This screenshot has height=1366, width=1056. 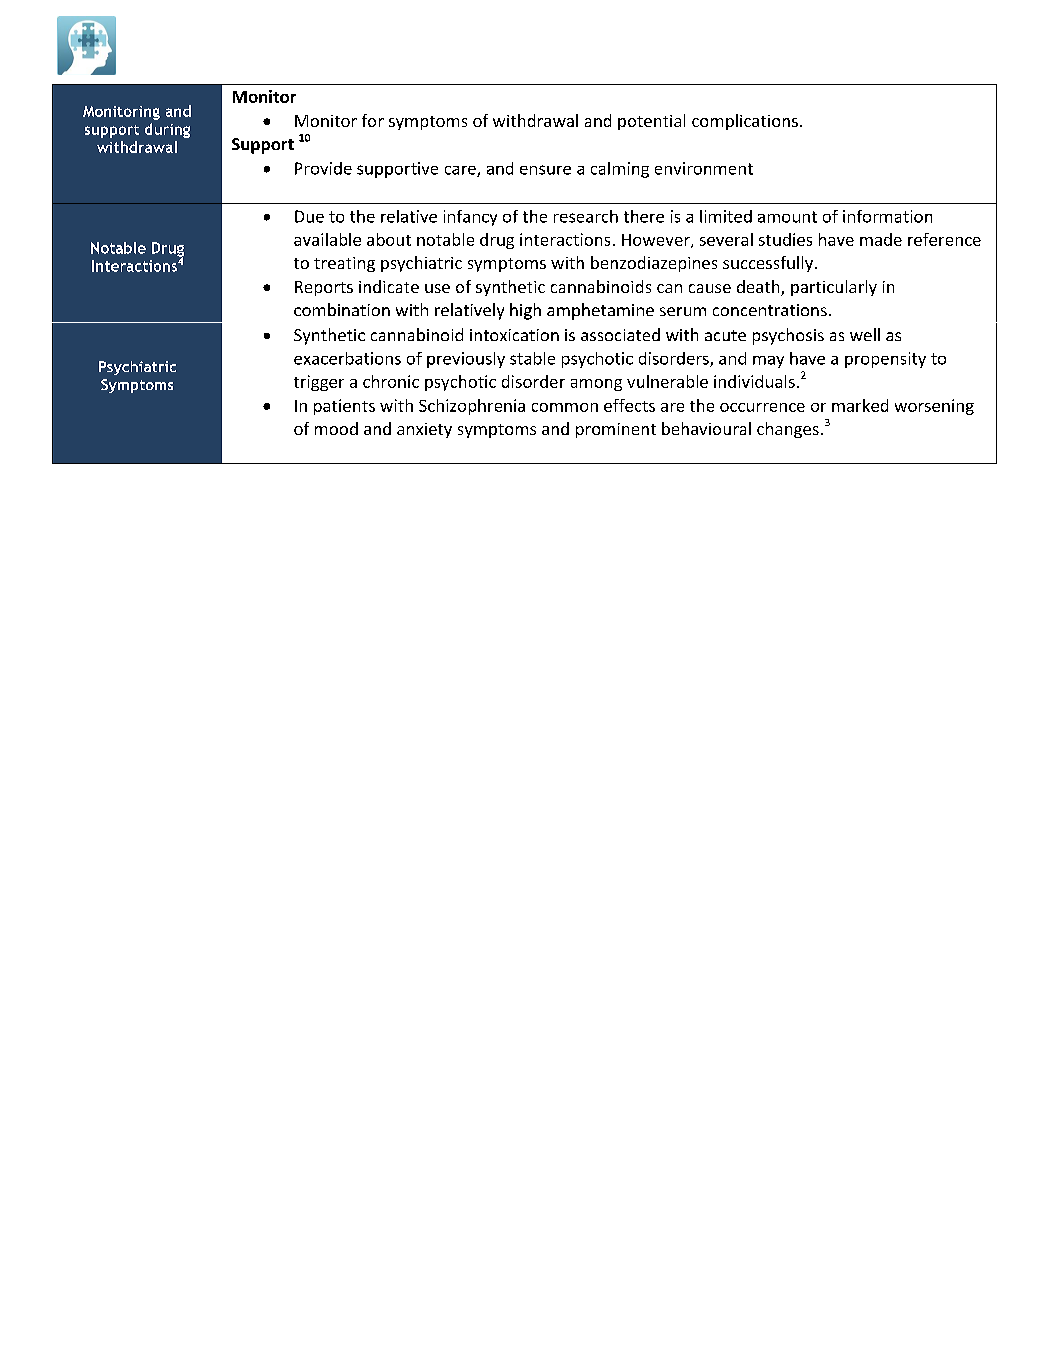 I want to click on mood, so click(x=336, y=428).
